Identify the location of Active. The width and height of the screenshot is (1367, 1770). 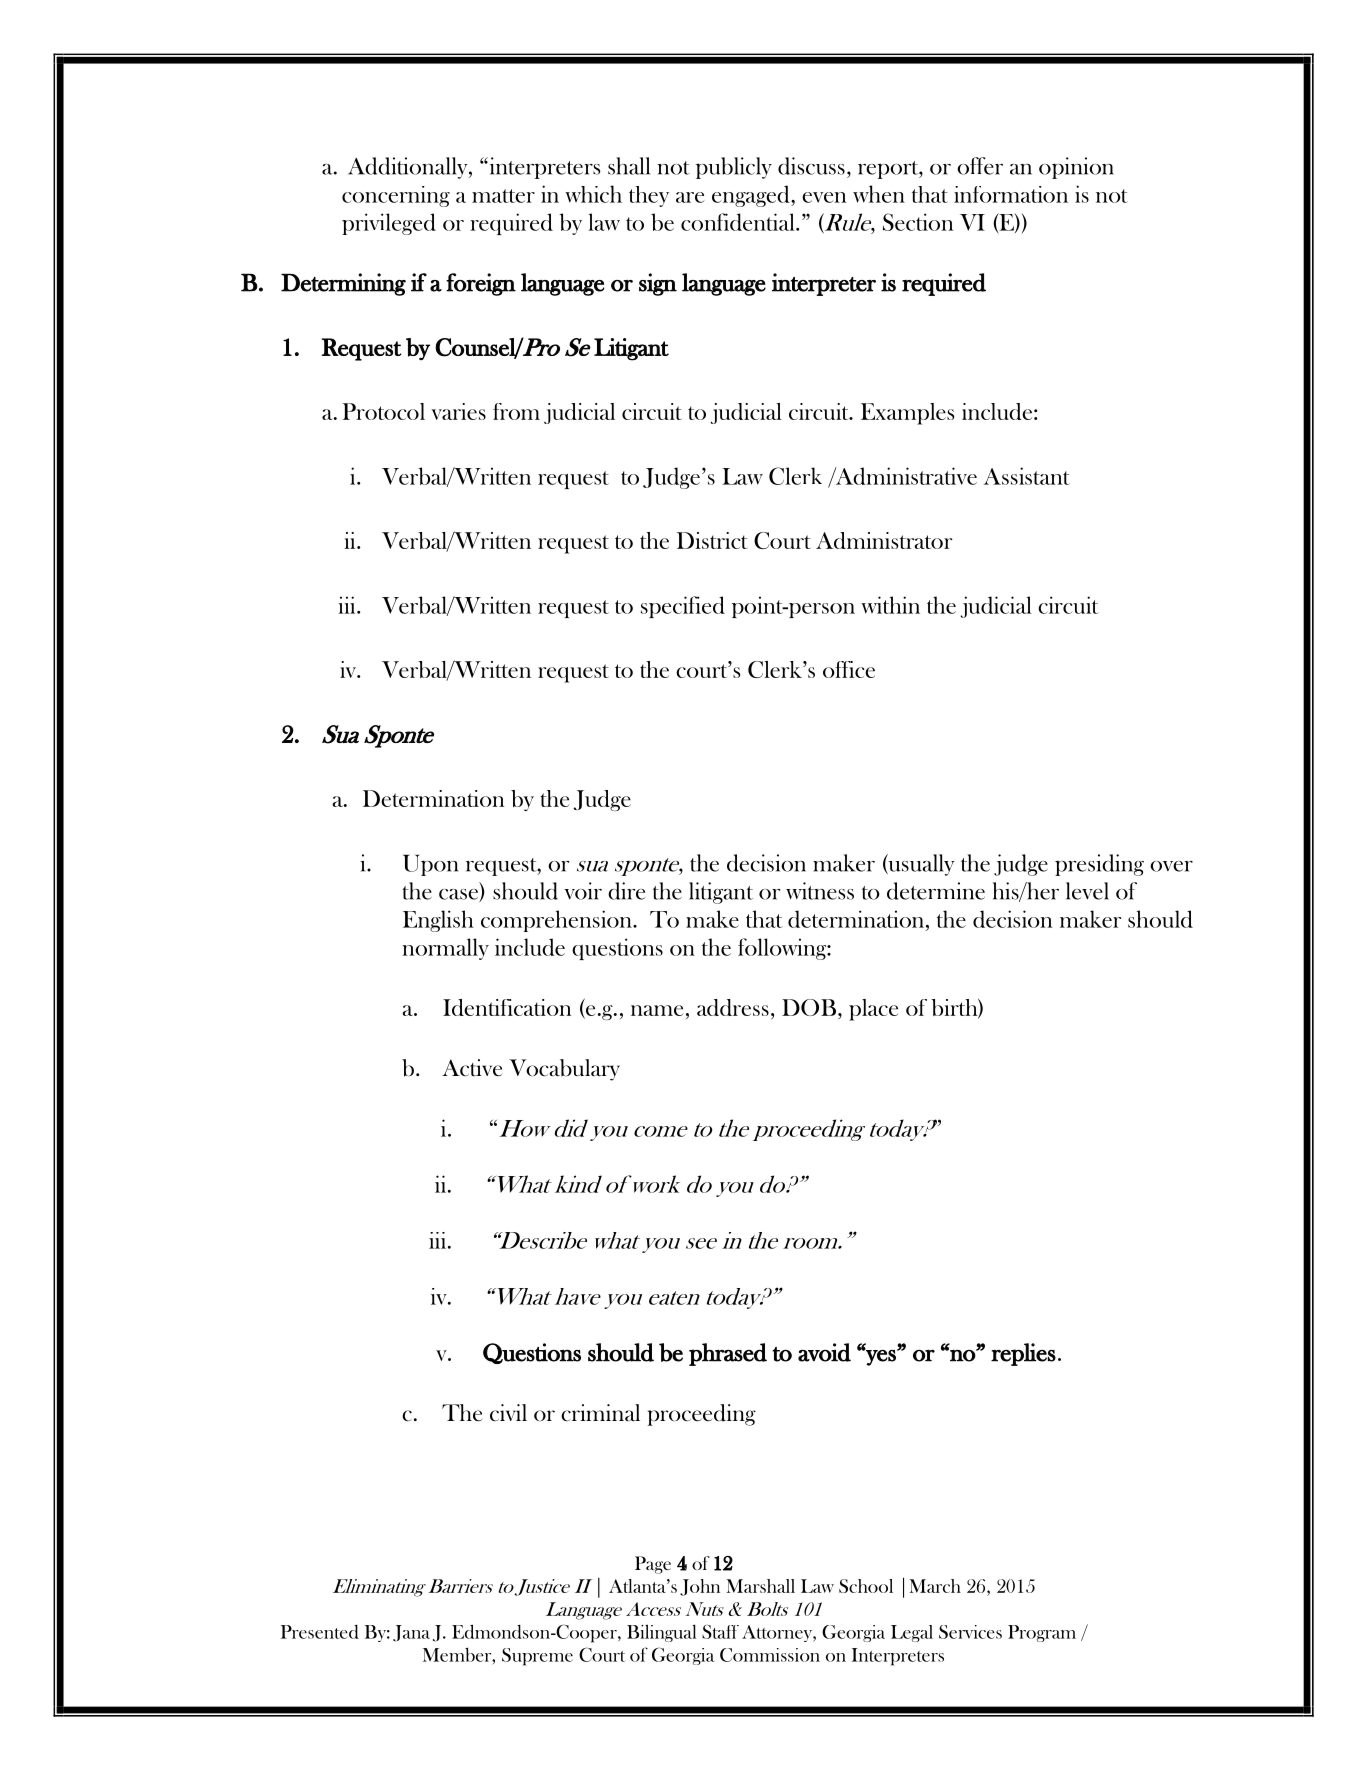
(472, 1068).
